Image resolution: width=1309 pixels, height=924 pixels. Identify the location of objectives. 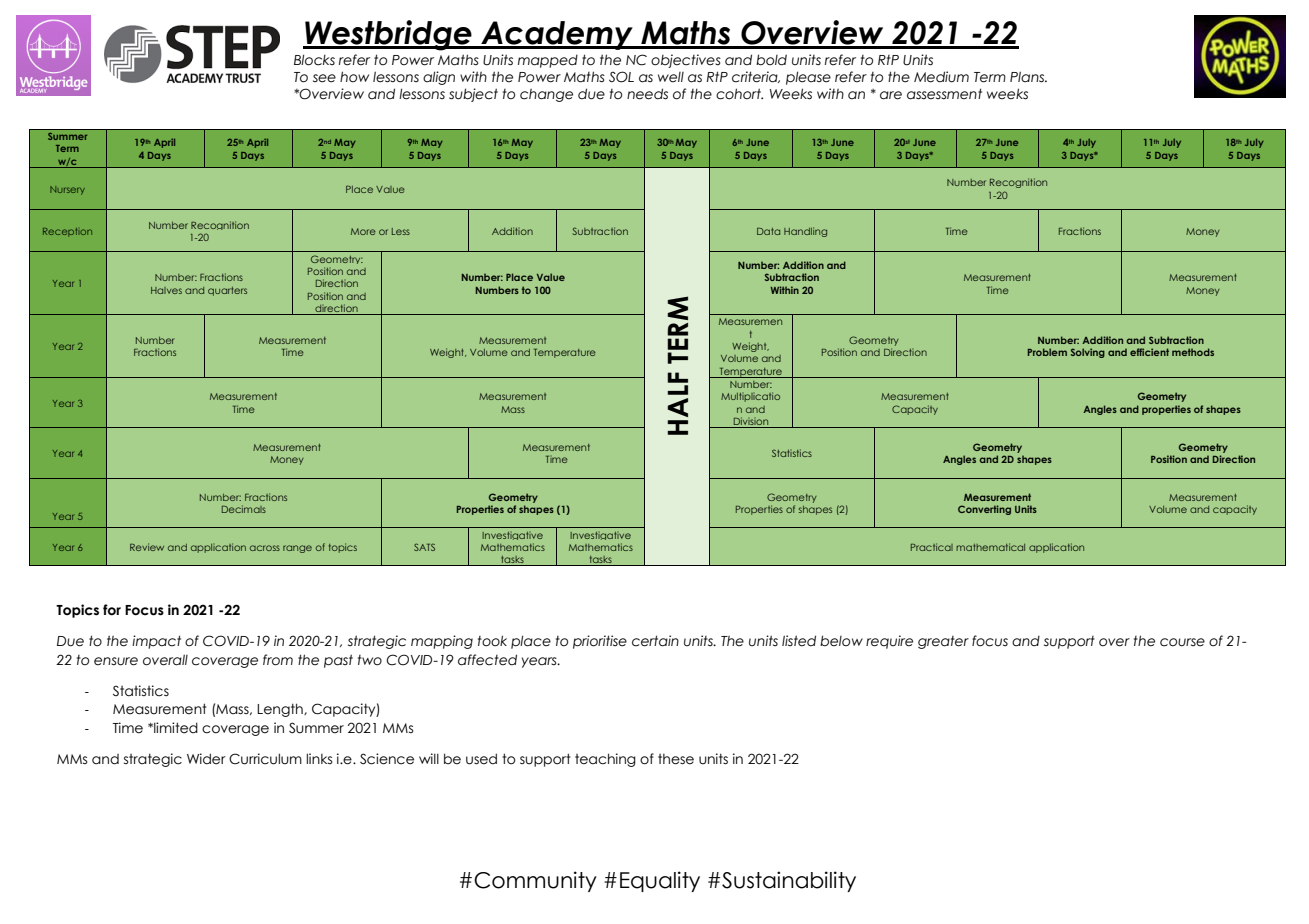
(686, 61).
